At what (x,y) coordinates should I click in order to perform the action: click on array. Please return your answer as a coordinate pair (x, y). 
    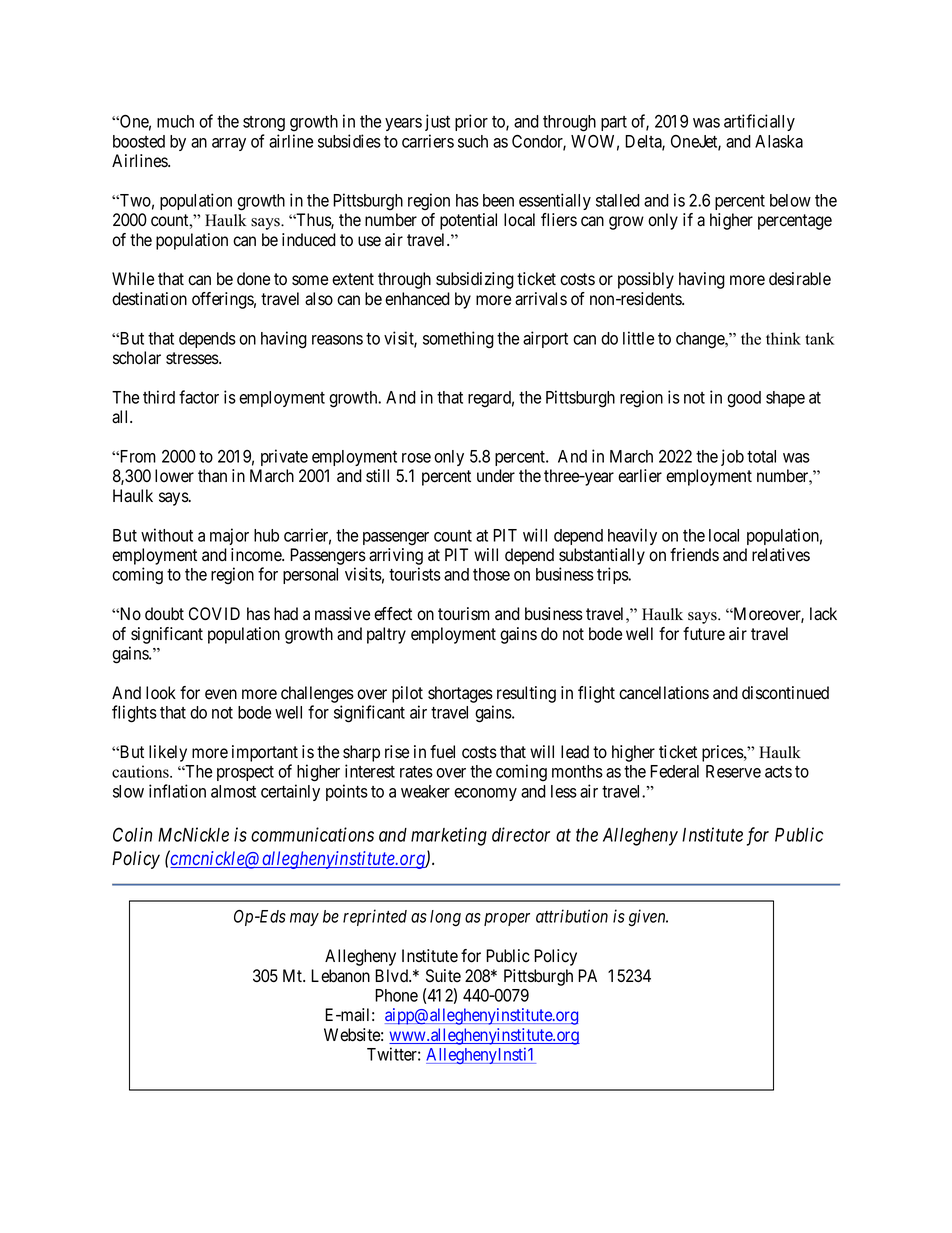
    Looking at the image, I should click on (229, 144).
